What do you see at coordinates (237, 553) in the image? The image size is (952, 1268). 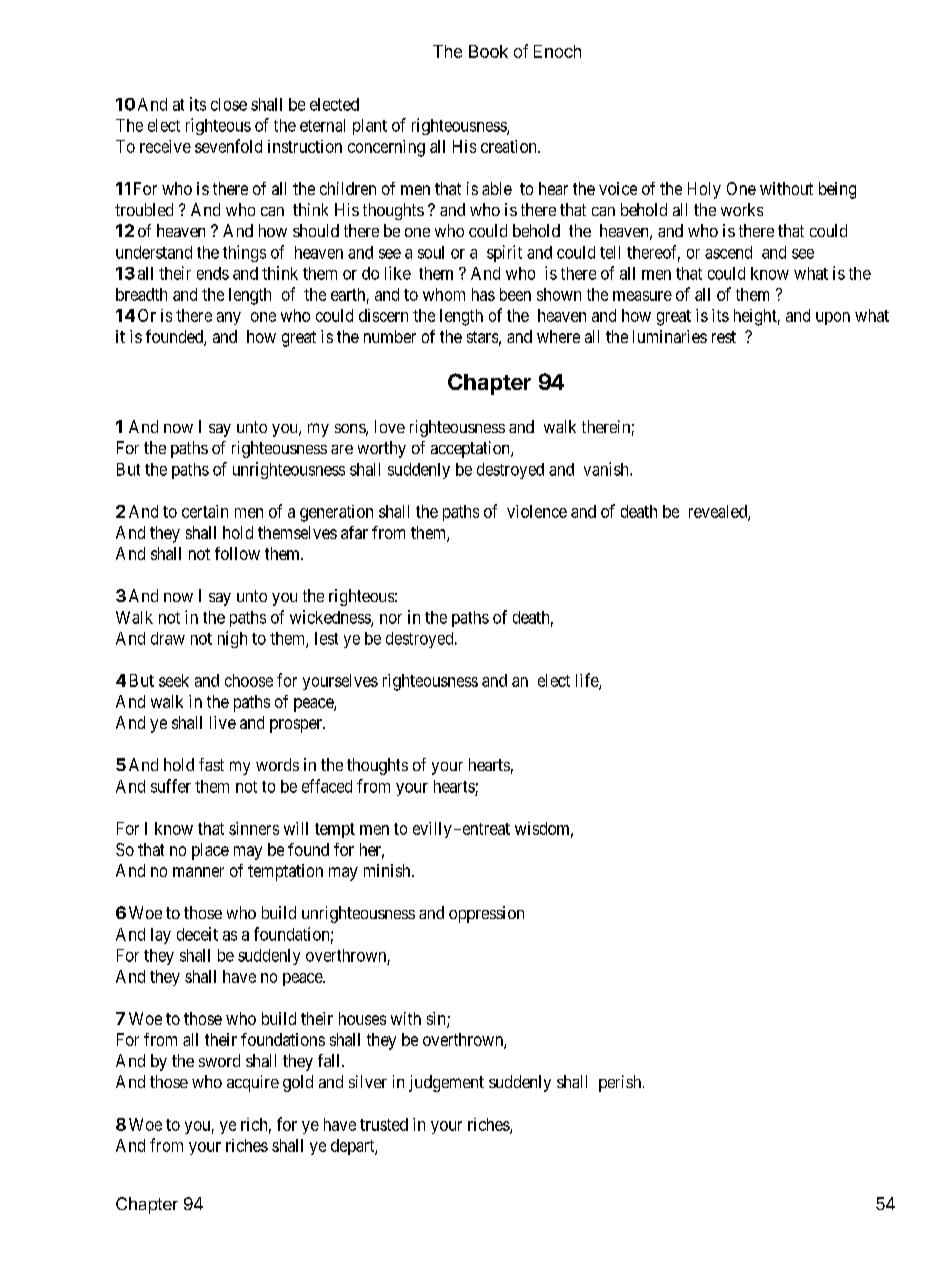 I see `follow` at bounding box center [237, 553].
